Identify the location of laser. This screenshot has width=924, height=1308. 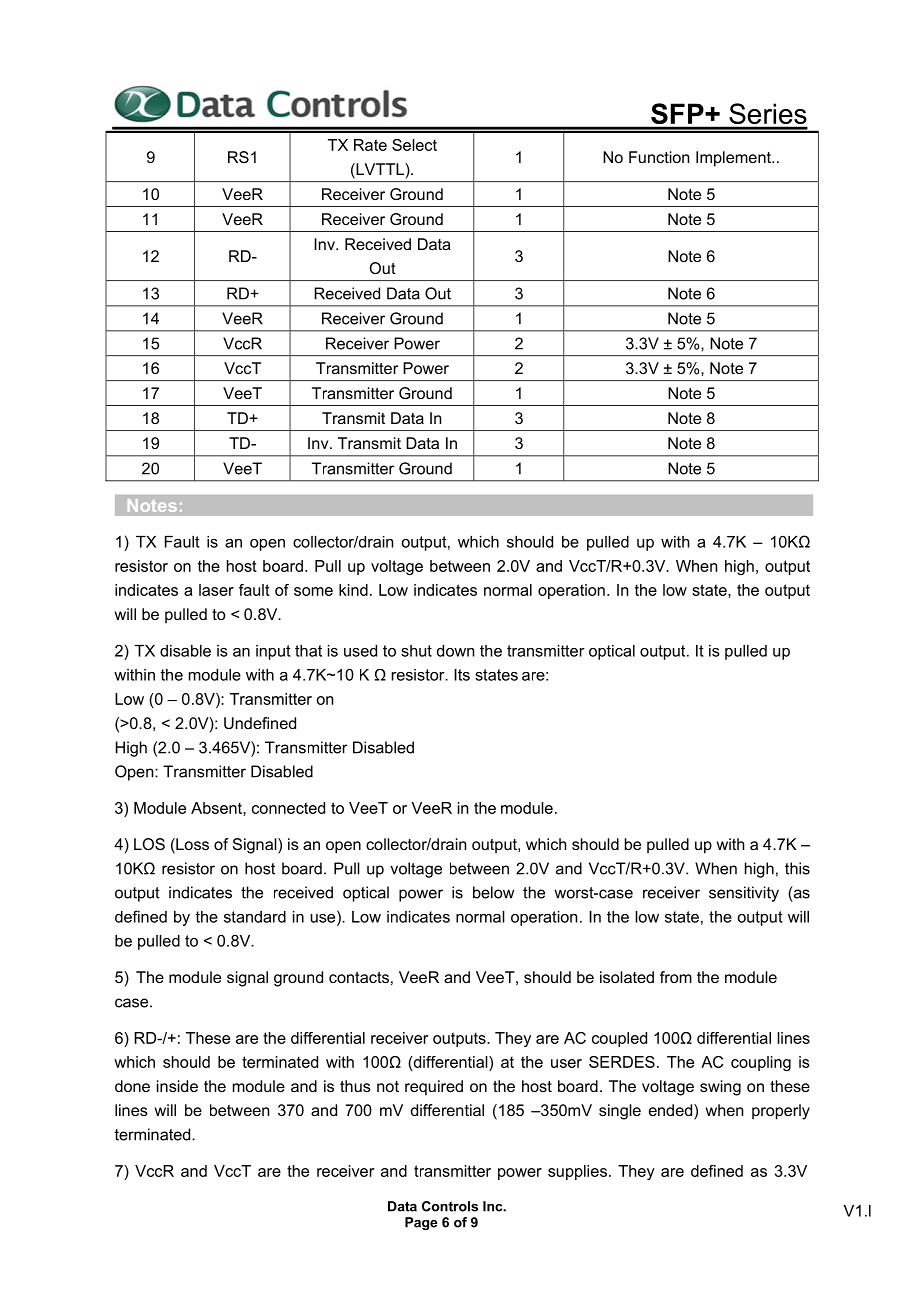
(216, 590).
